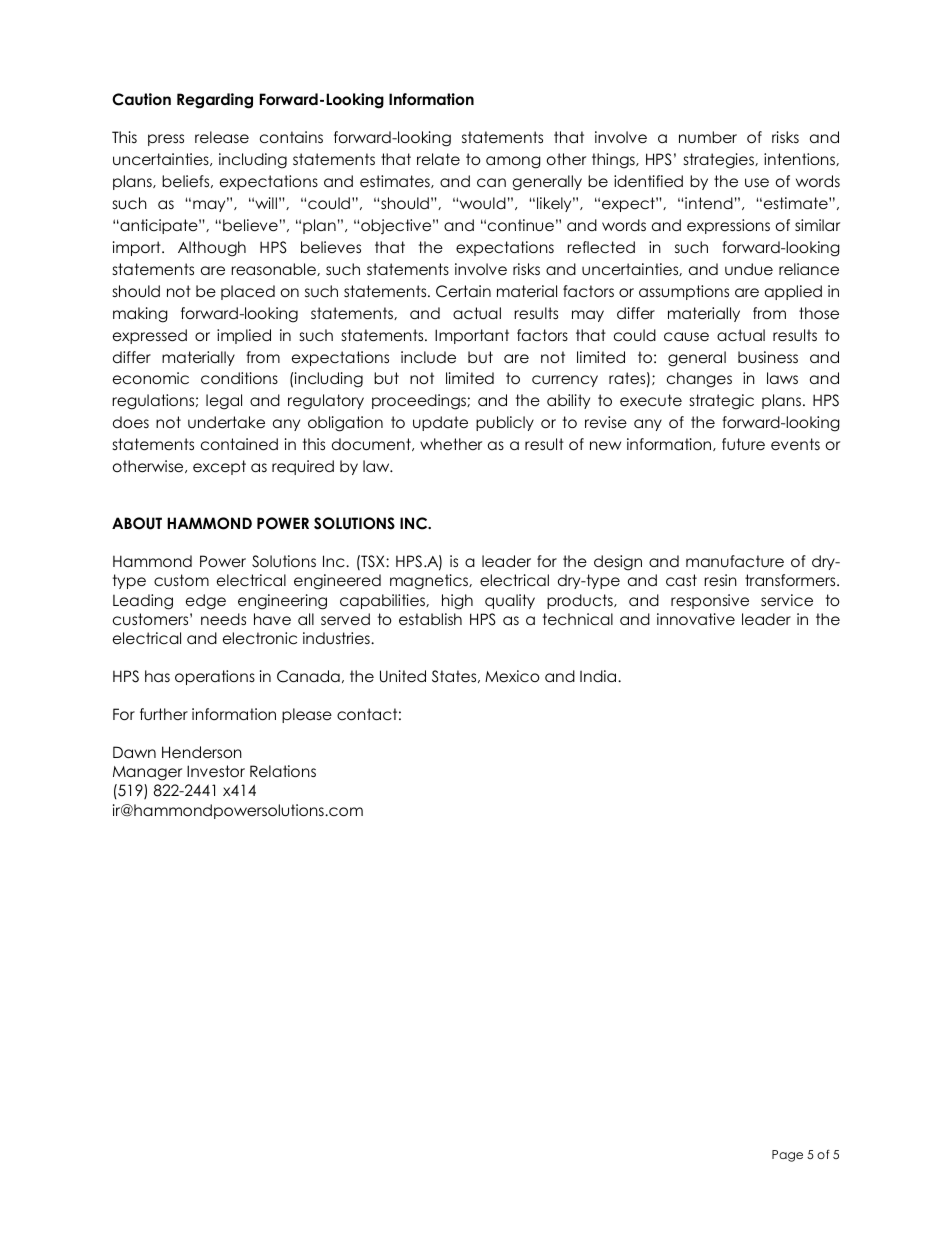 This image has height=1233, width=952. I want to click on needs, so click(223, 619).
